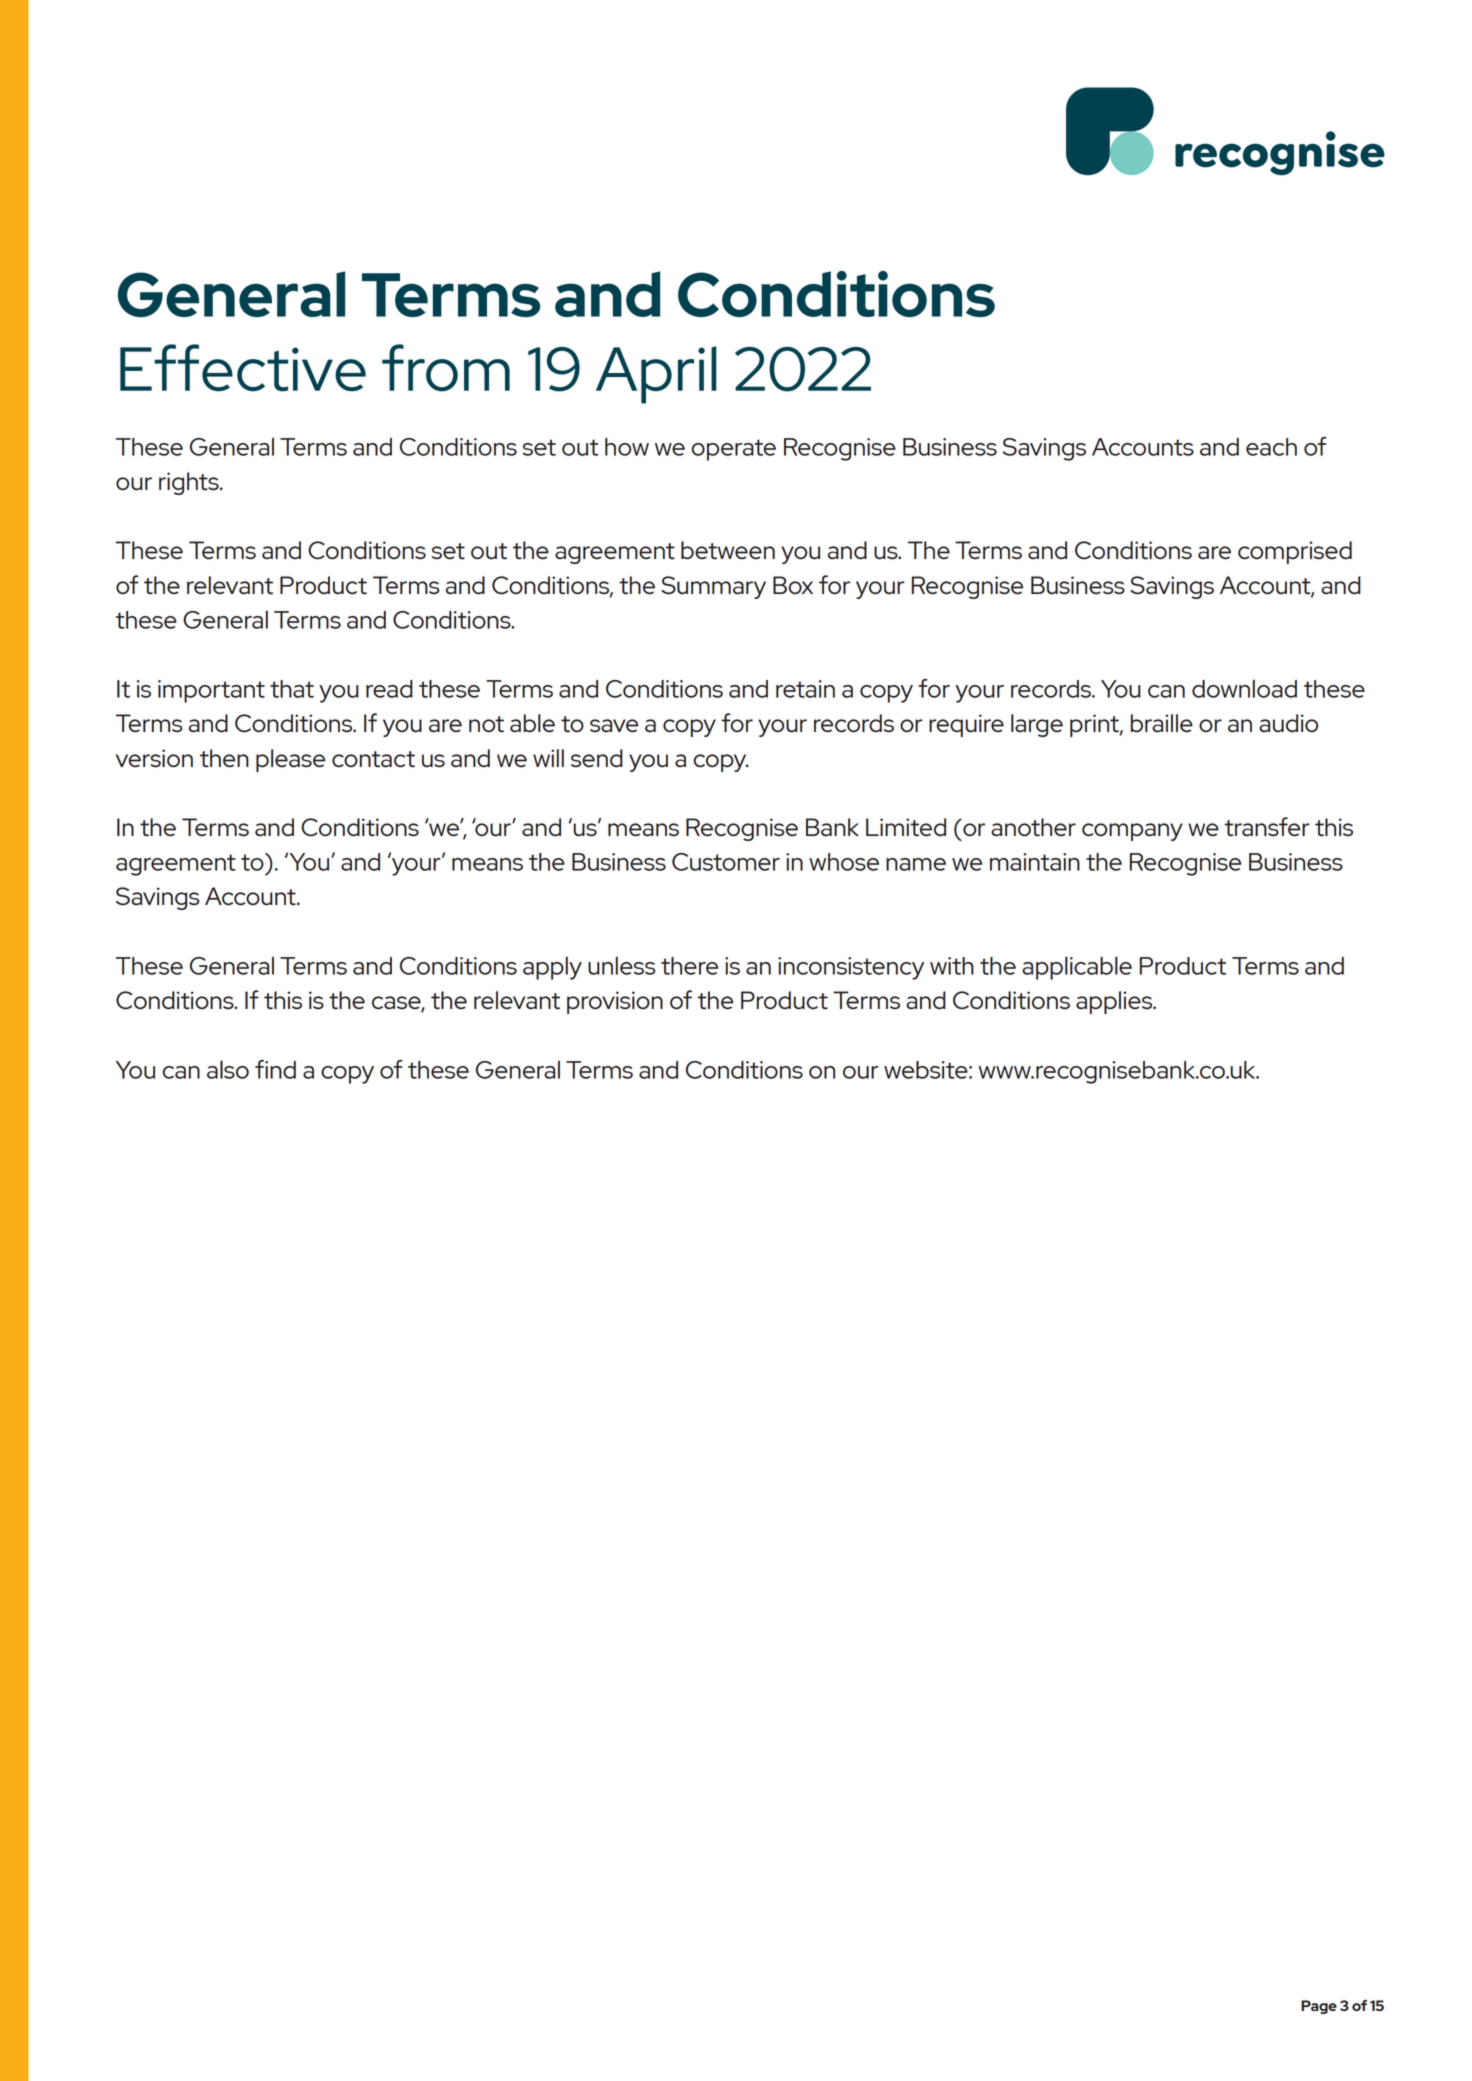  What do you see at coordinates (228, 1069) in the screenshot?
I see `also` at bounding box center [228, 1069].
